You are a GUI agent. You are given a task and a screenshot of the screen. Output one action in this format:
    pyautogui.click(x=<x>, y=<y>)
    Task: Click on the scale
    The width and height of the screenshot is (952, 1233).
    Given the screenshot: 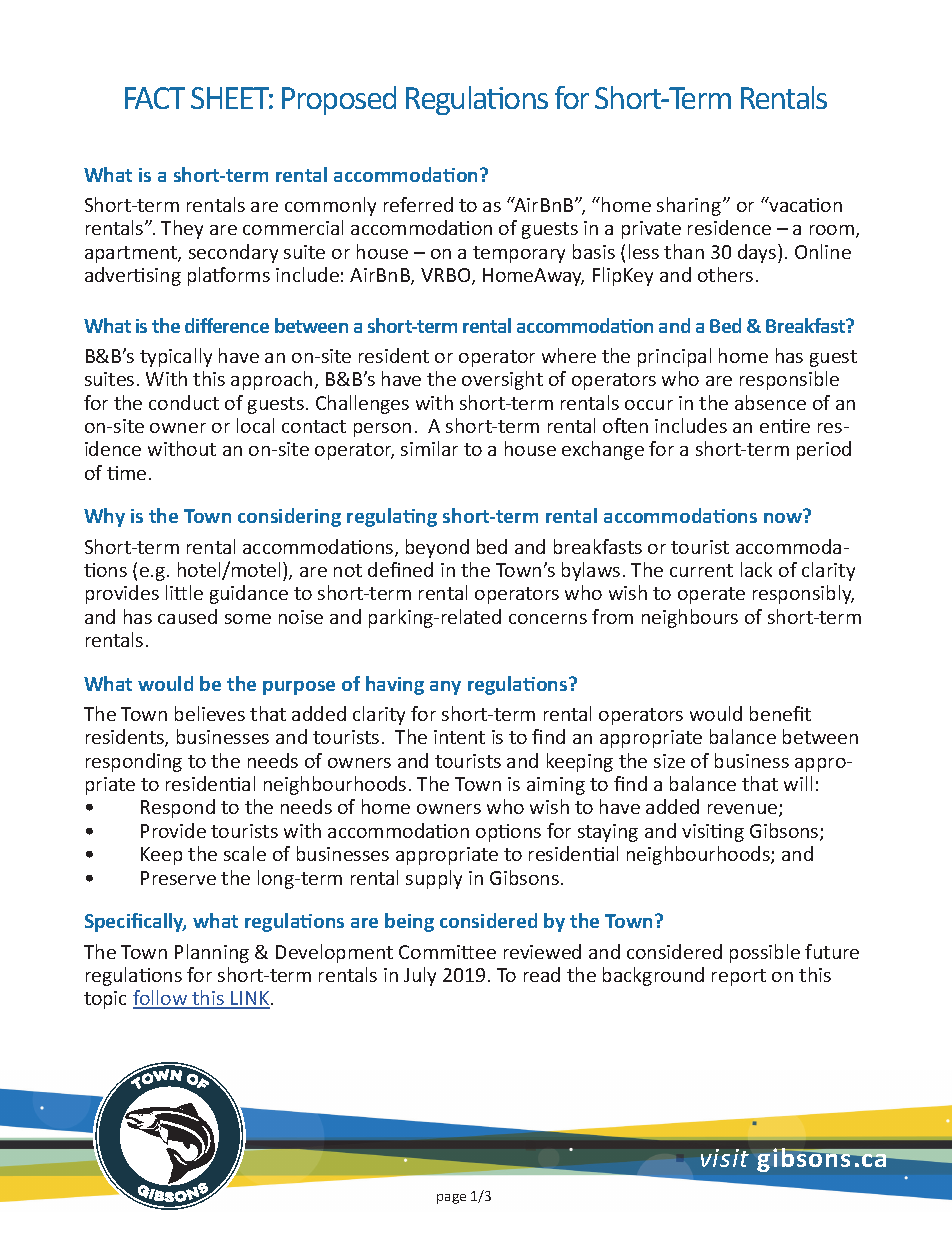 What is the action you would take?
    pyautogui.click(x=245, y=853)
